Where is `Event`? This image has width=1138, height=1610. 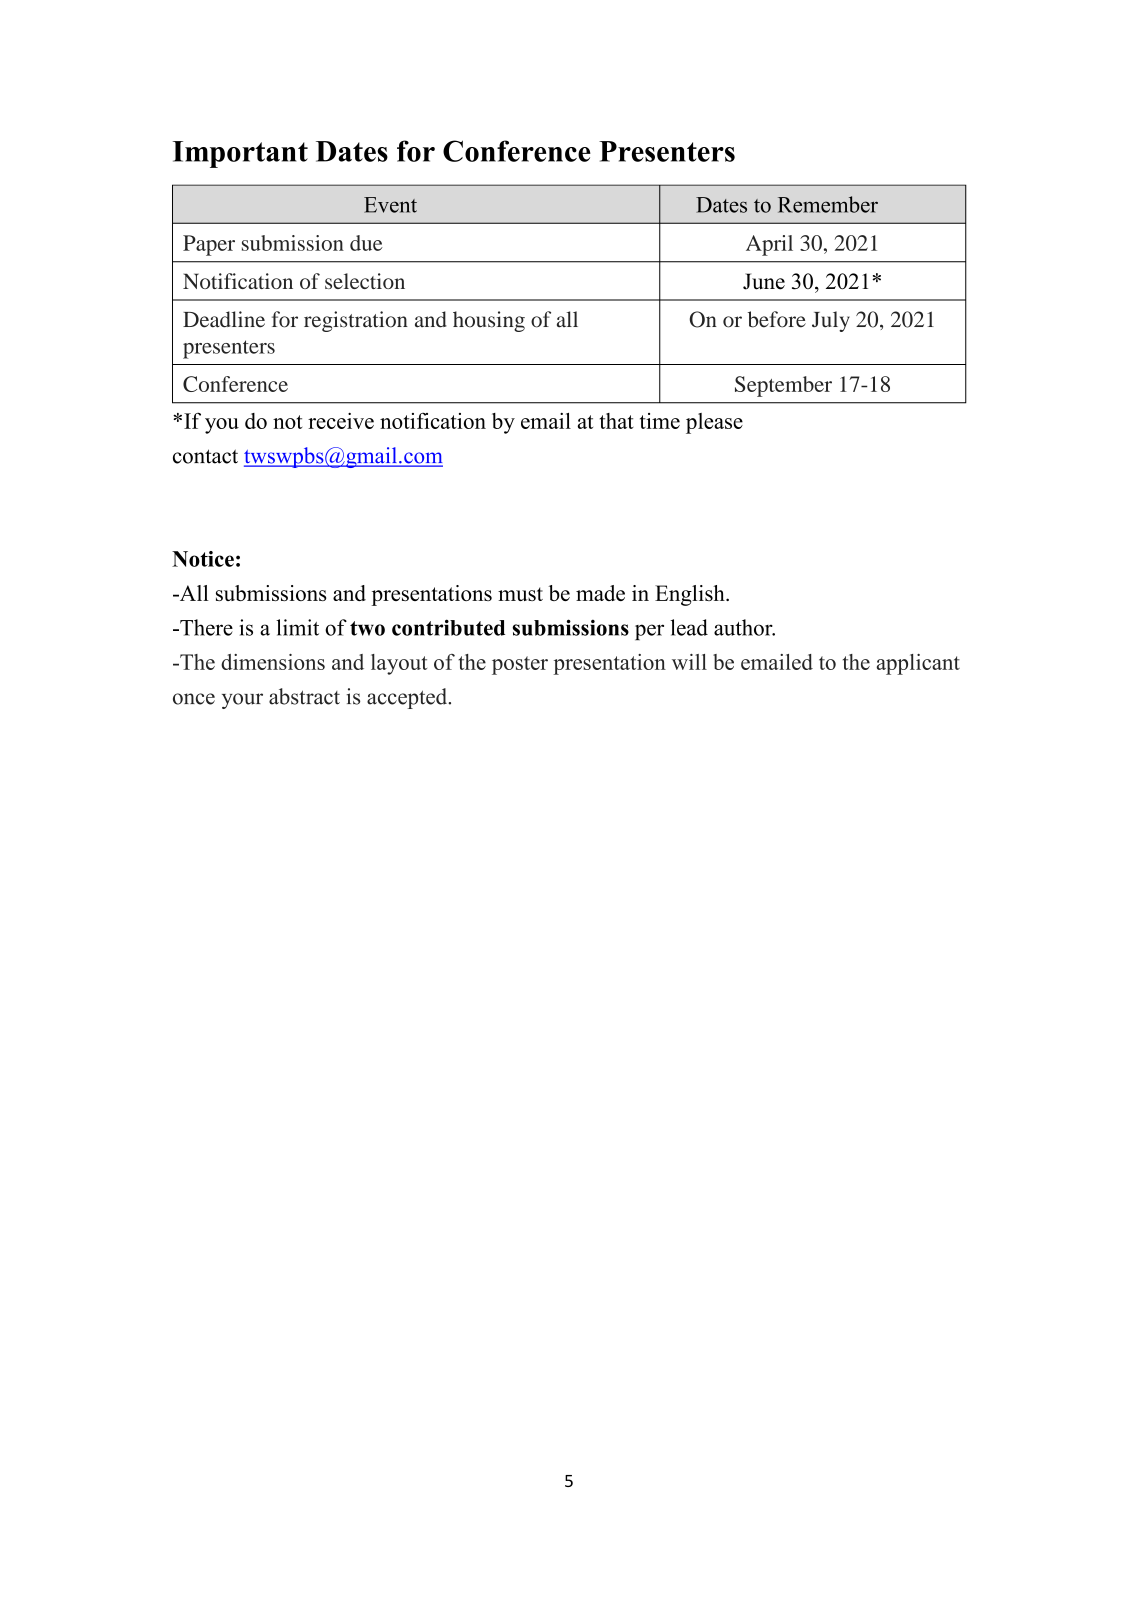
Event is located at coordinates (390, 205).
